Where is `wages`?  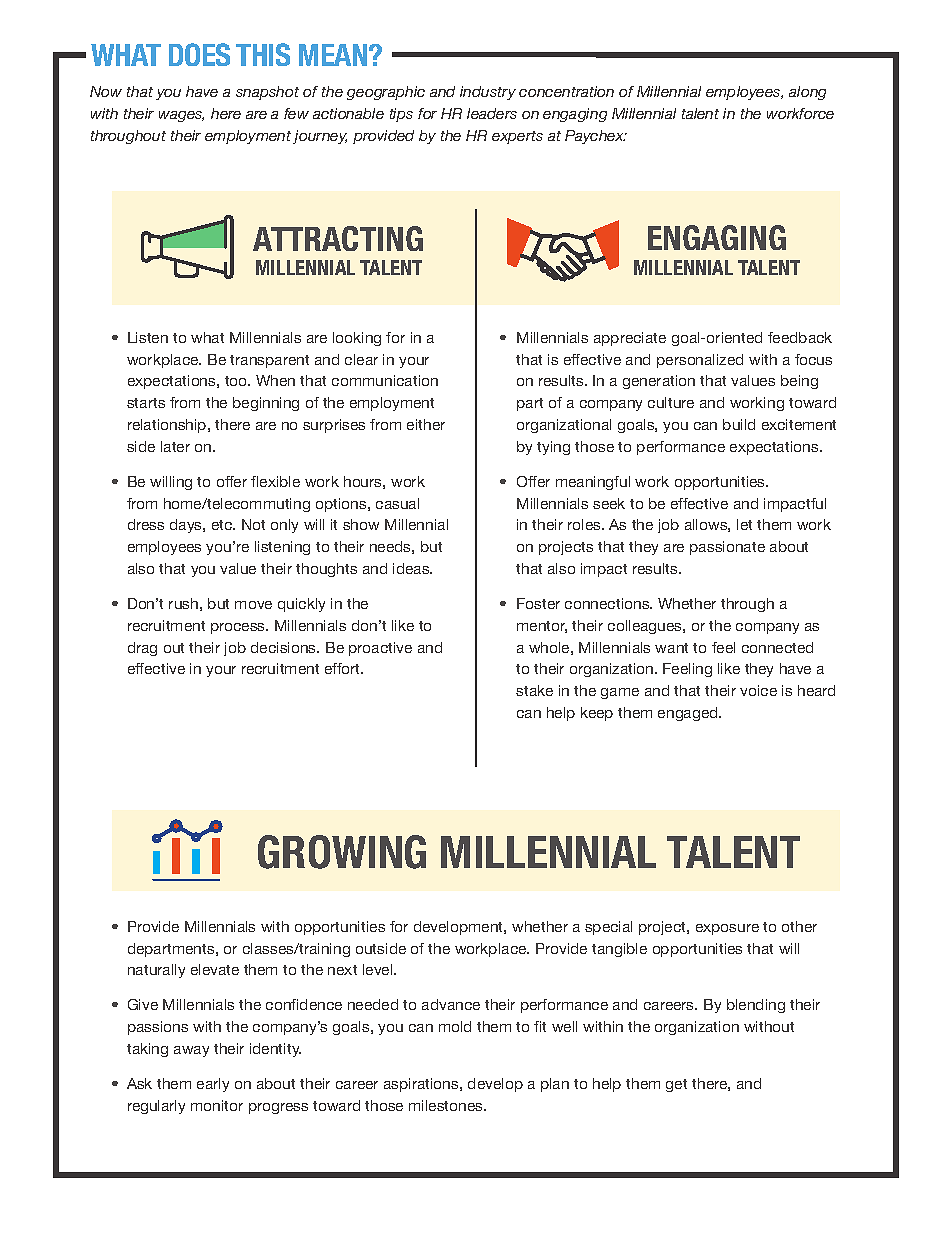
wages is located at coordinates (181, 116).
